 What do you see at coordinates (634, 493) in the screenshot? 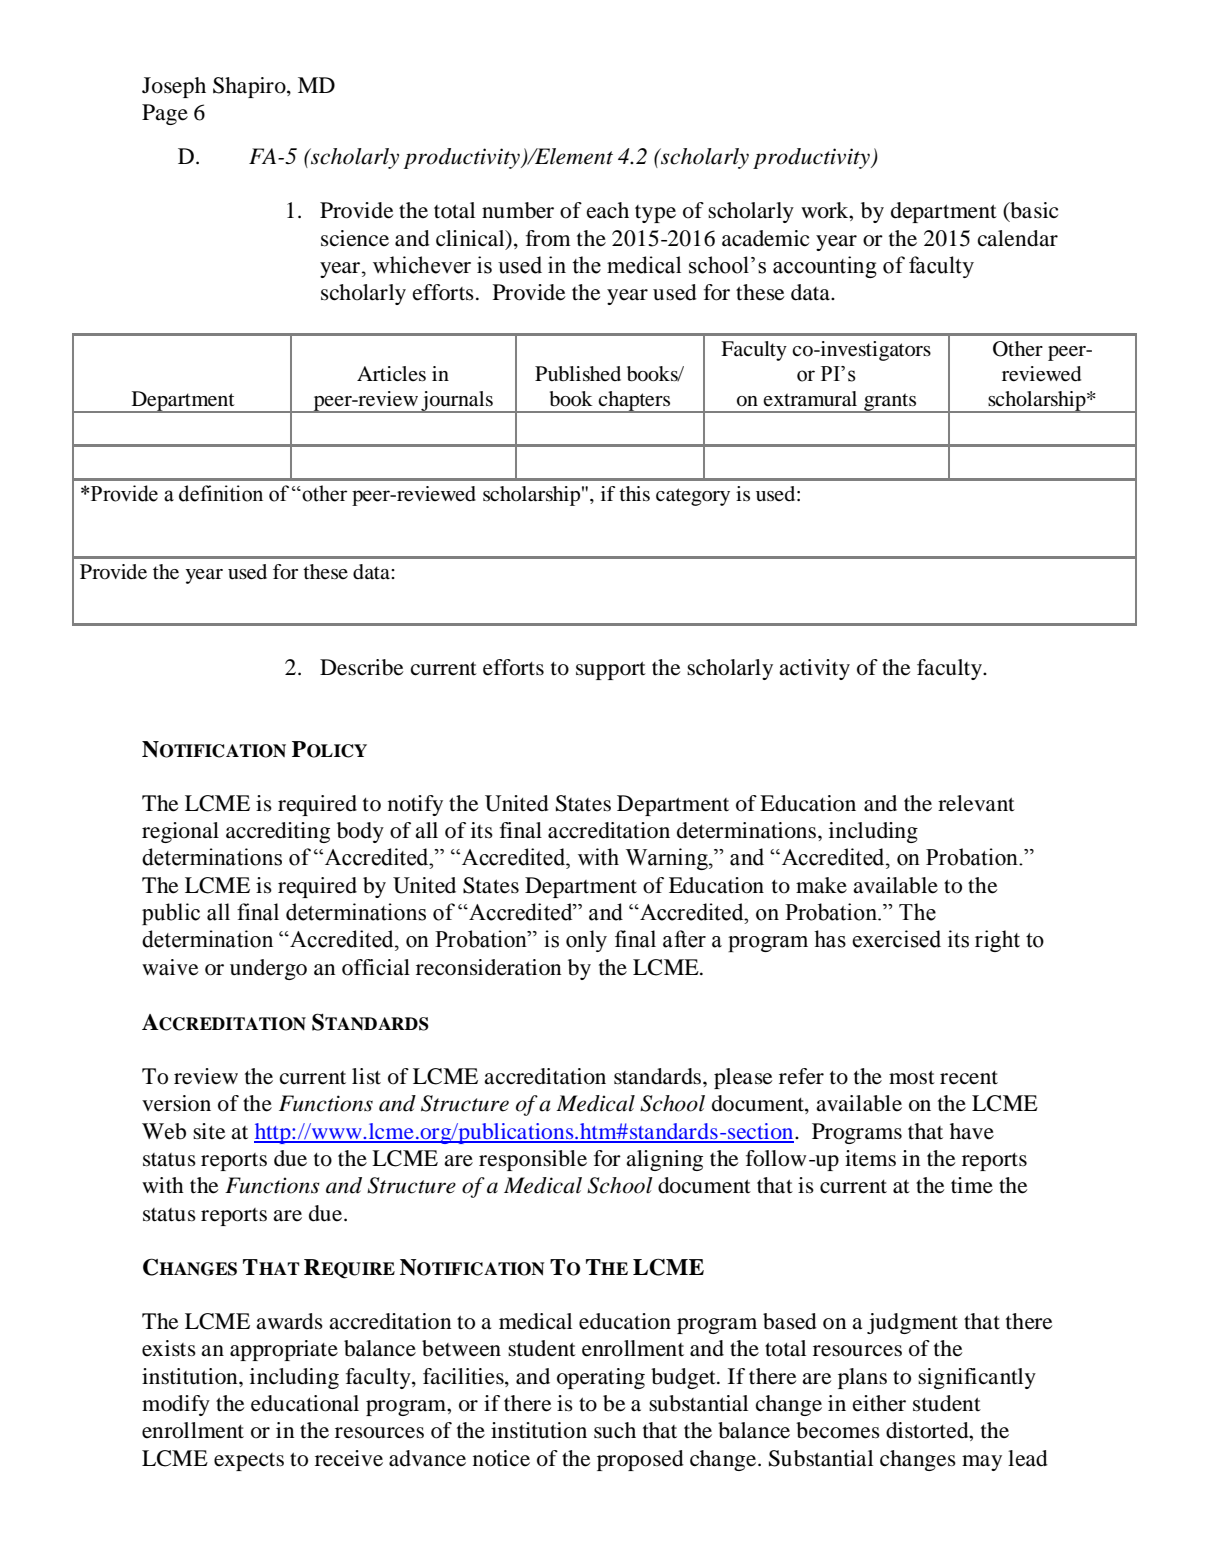
I see `this` at bounding box center [634, 493].
